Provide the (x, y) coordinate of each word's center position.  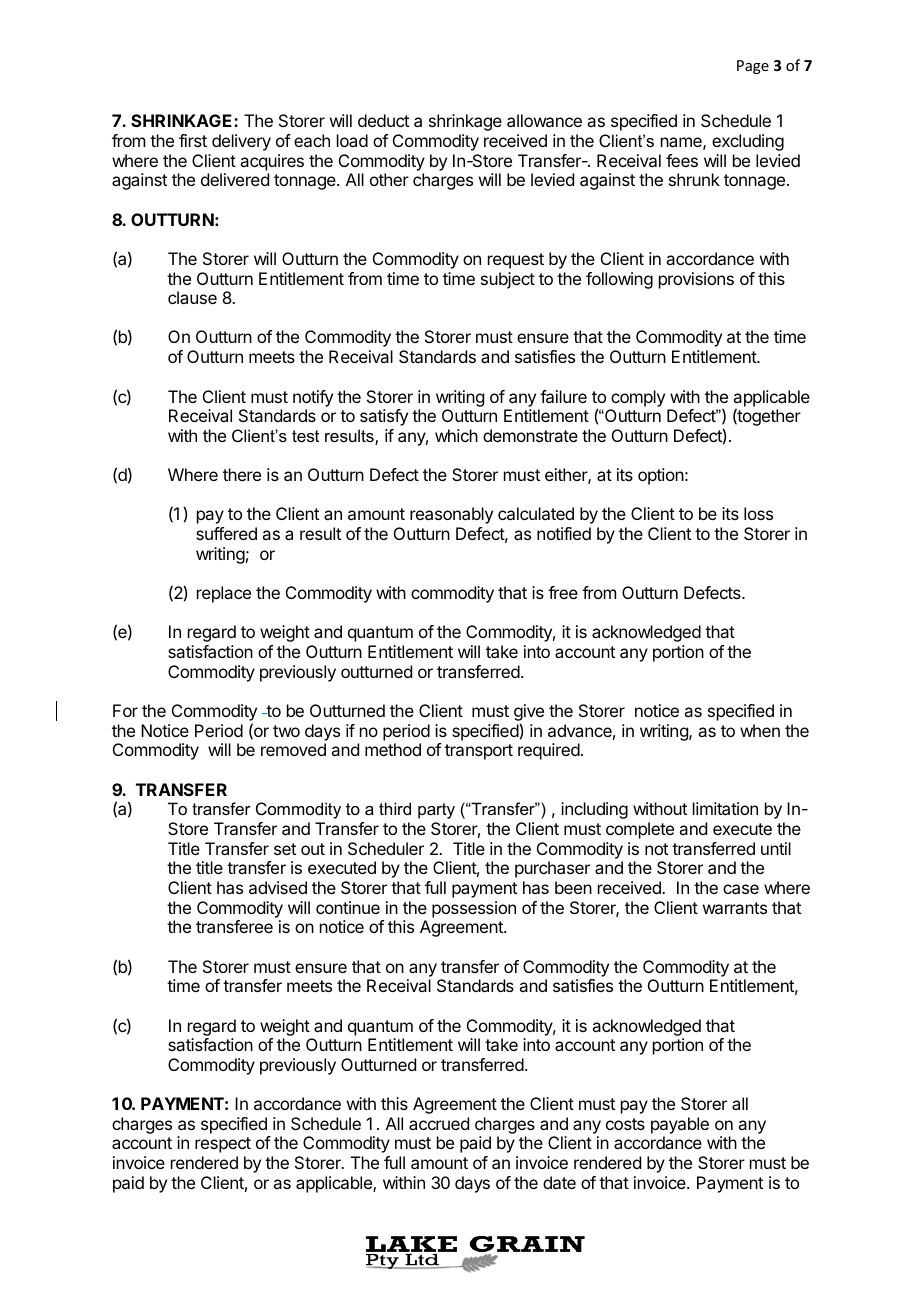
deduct (383, 120)
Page (753, 67)
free (563, 592)
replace (224, 594)
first (193, 140)
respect (223, 1145)
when (760, 730)
